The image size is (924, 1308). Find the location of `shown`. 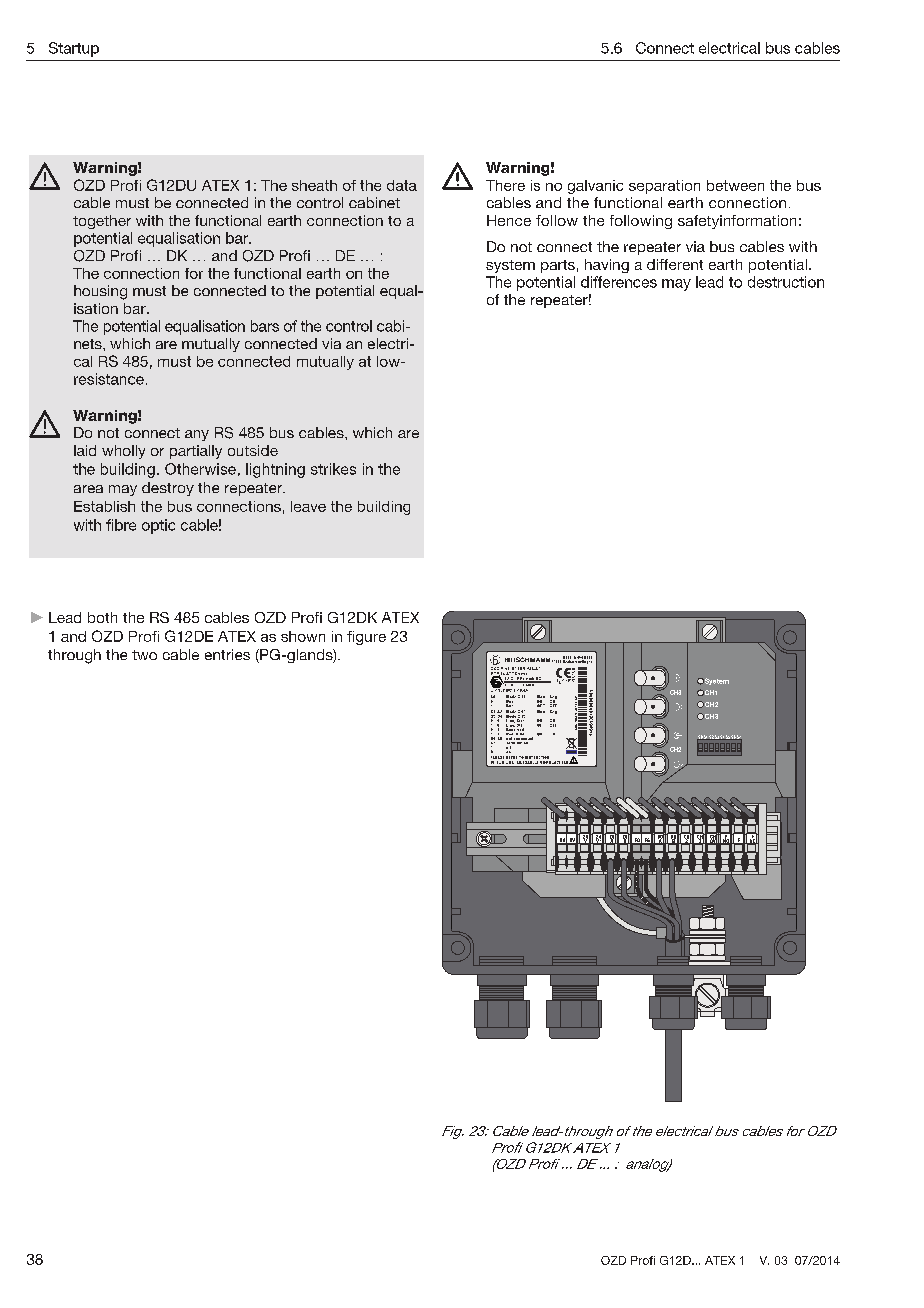

shown is located at coordinates (303, 636).
